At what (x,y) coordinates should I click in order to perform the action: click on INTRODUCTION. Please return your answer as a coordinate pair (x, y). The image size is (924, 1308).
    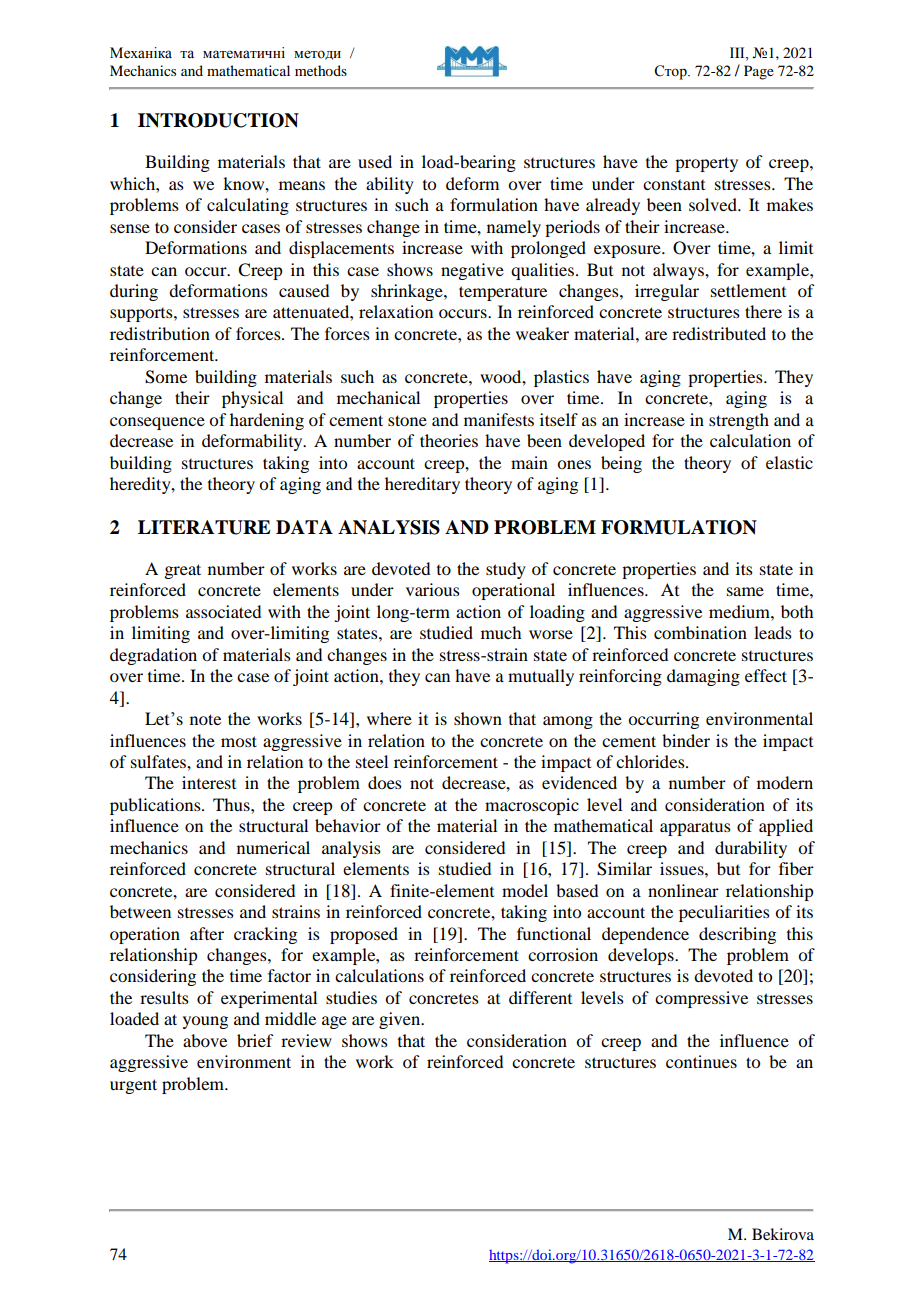
    Looking at the image, I should click on (218, 120).
